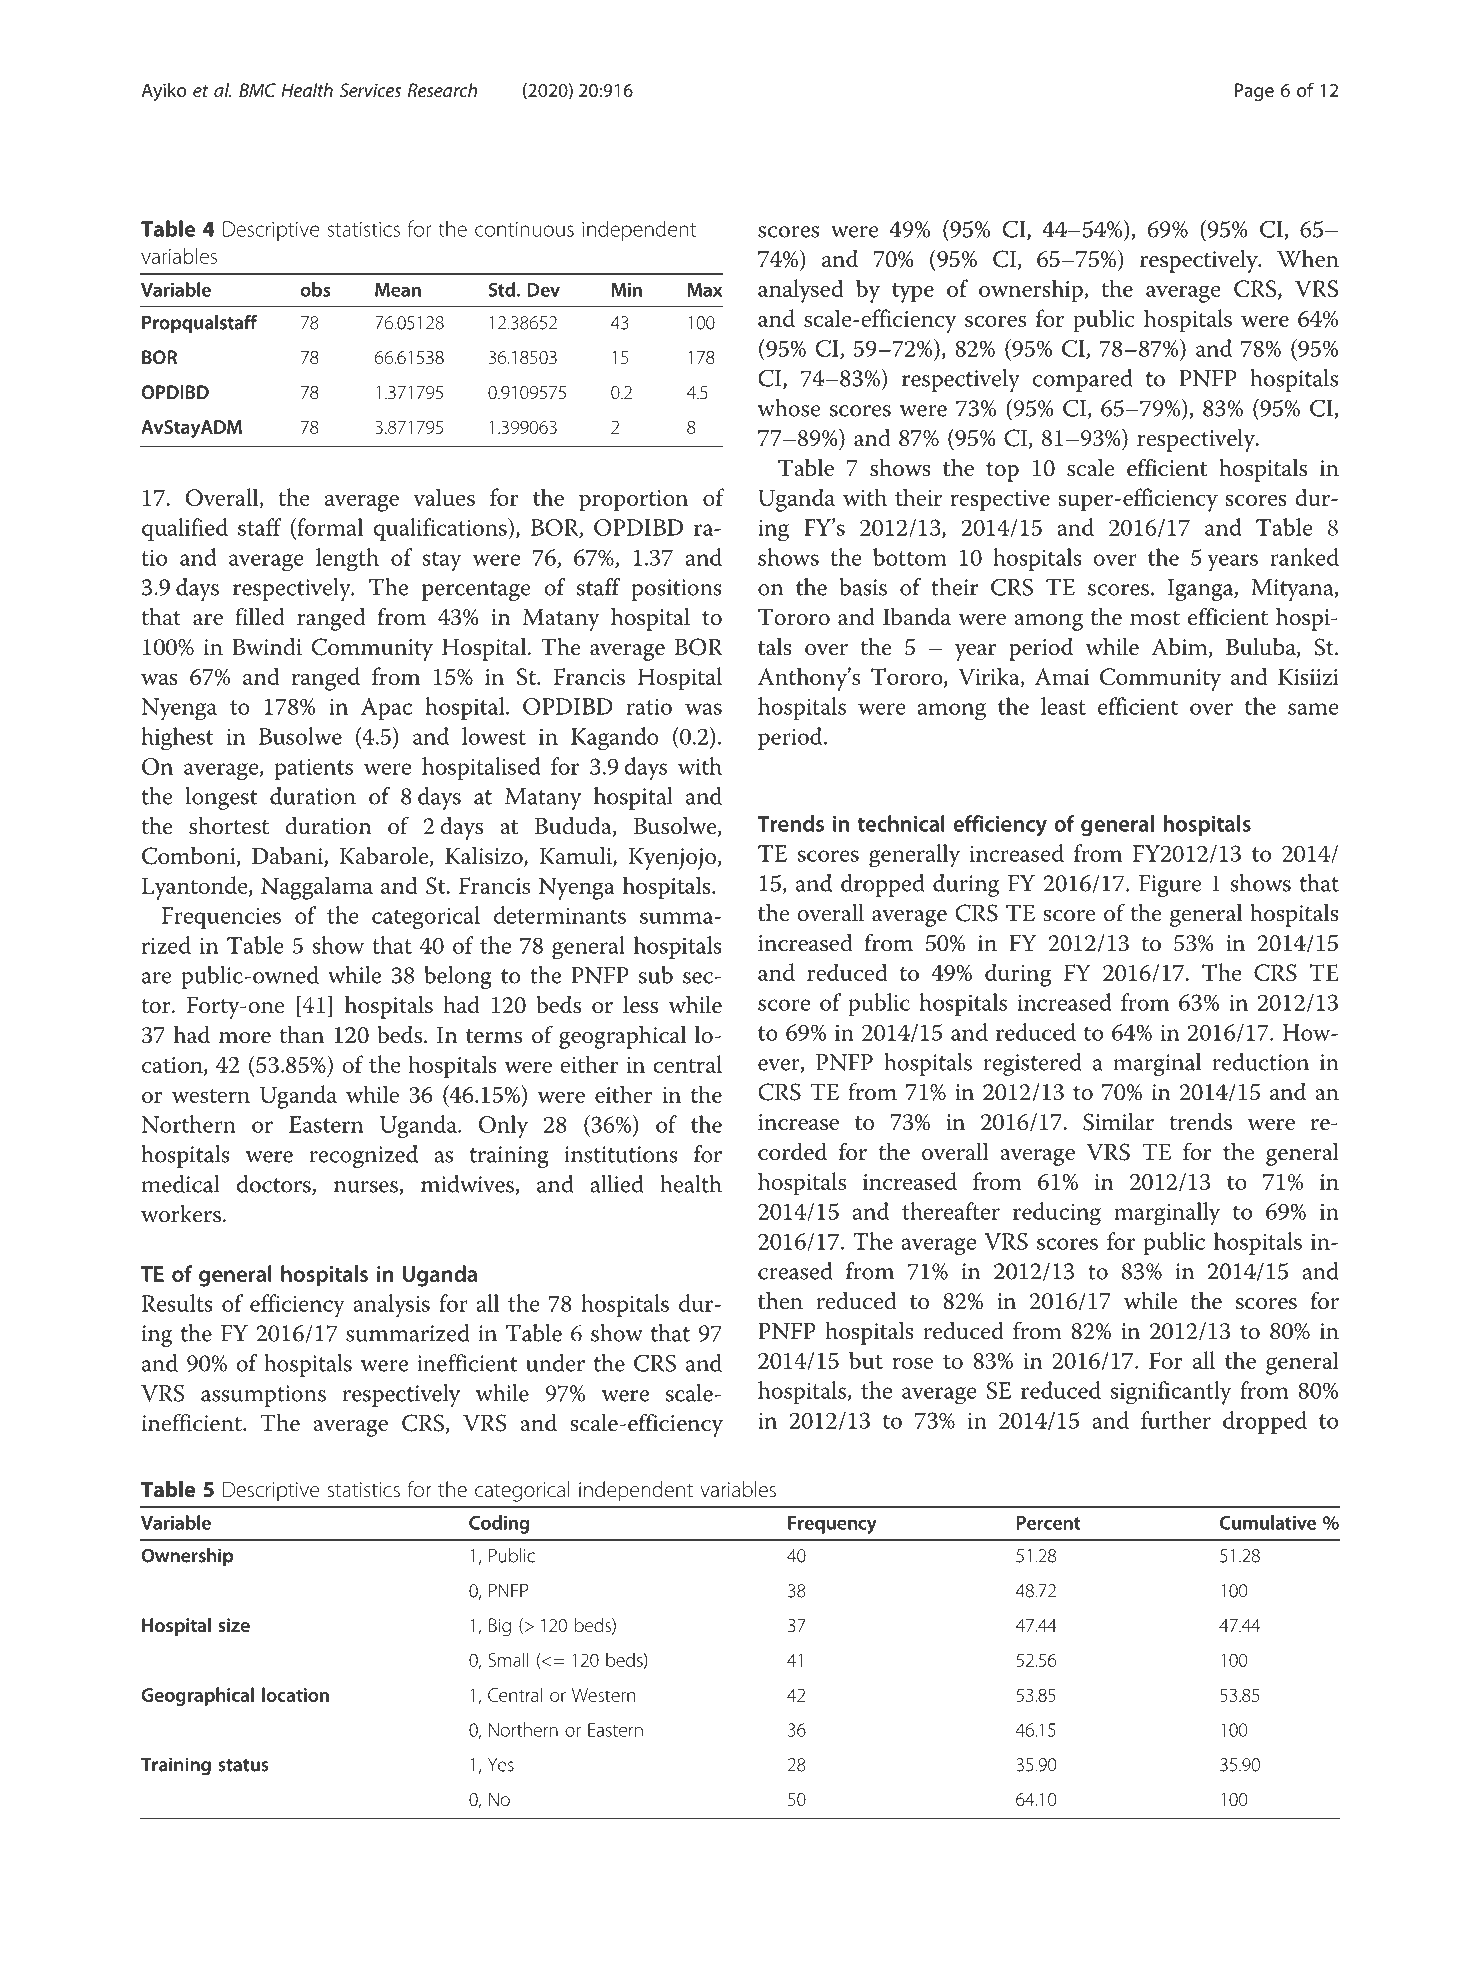  What do you see at coordinates (257, 90) in the page?
I see `BMC` at bounding box center [257, 90].
